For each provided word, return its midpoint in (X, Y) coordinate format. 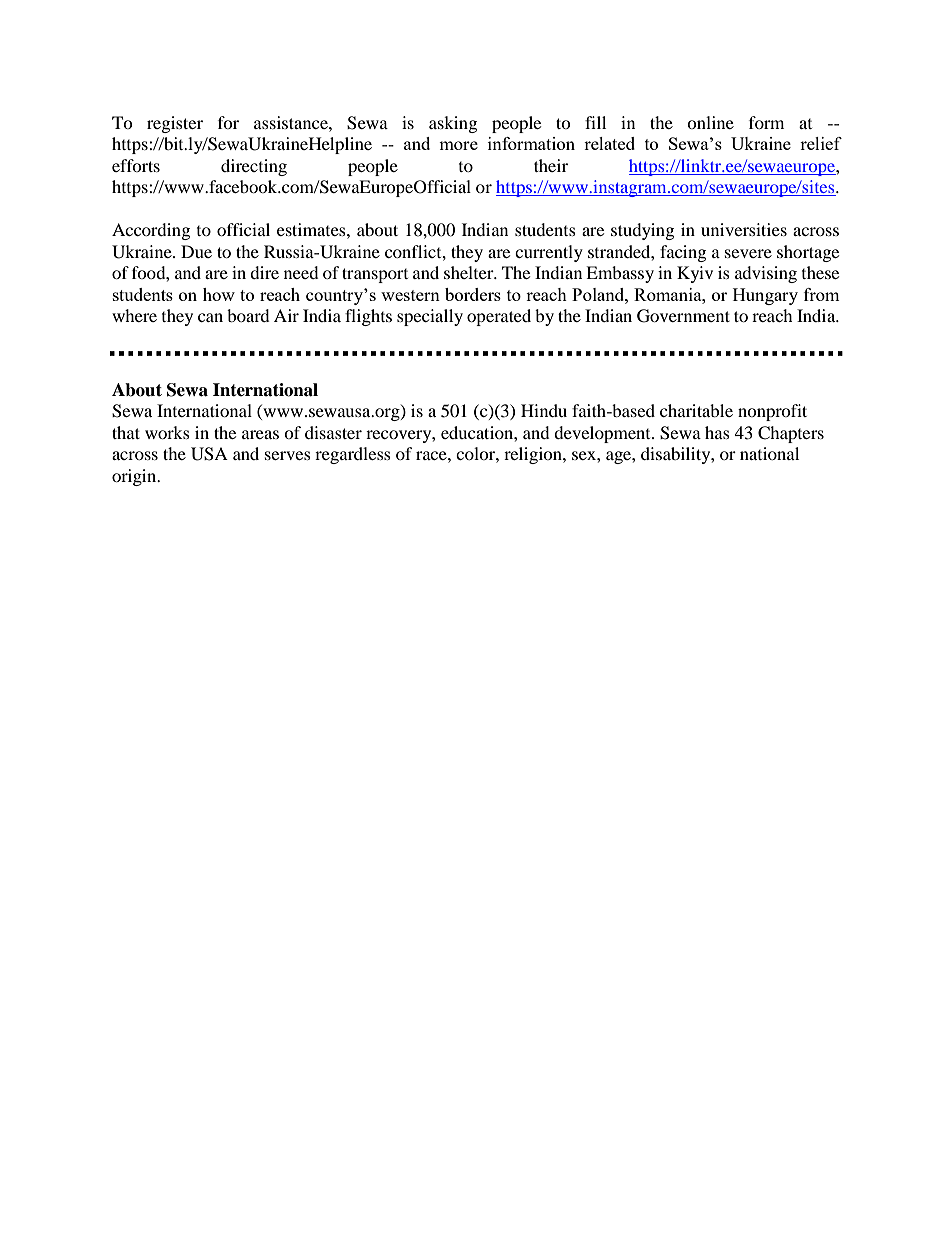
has (717, 432)
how (219, 294)
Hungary (765, 296)
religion (534, 455)
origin (135, 477)
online (710, 122)
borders (473, 294)
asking (453, 124)
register (175, 124)
